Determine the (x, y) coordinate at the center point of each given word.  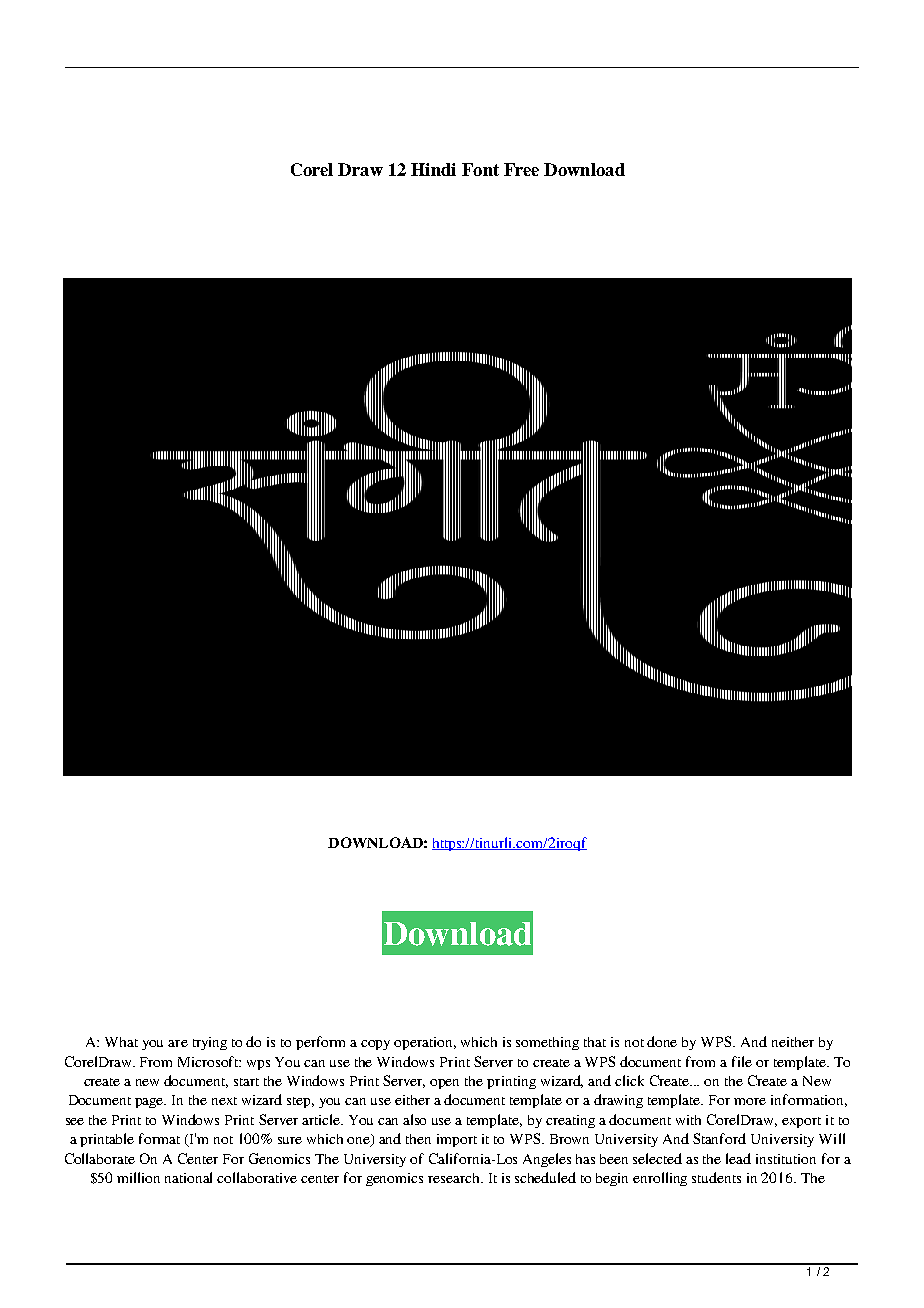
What (121, 1042)
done (662, 1041)
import (457, 1140)
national (188, 1177)
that (595, 1042)
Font (480, 169)
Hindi (433, 169)
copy (375, 1045)
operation (425, 1043)
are (178, 1043)
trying (210, 1043)
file (742, 1061)
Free (521, 169)
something (547, 1043)
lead (738, 1158)
